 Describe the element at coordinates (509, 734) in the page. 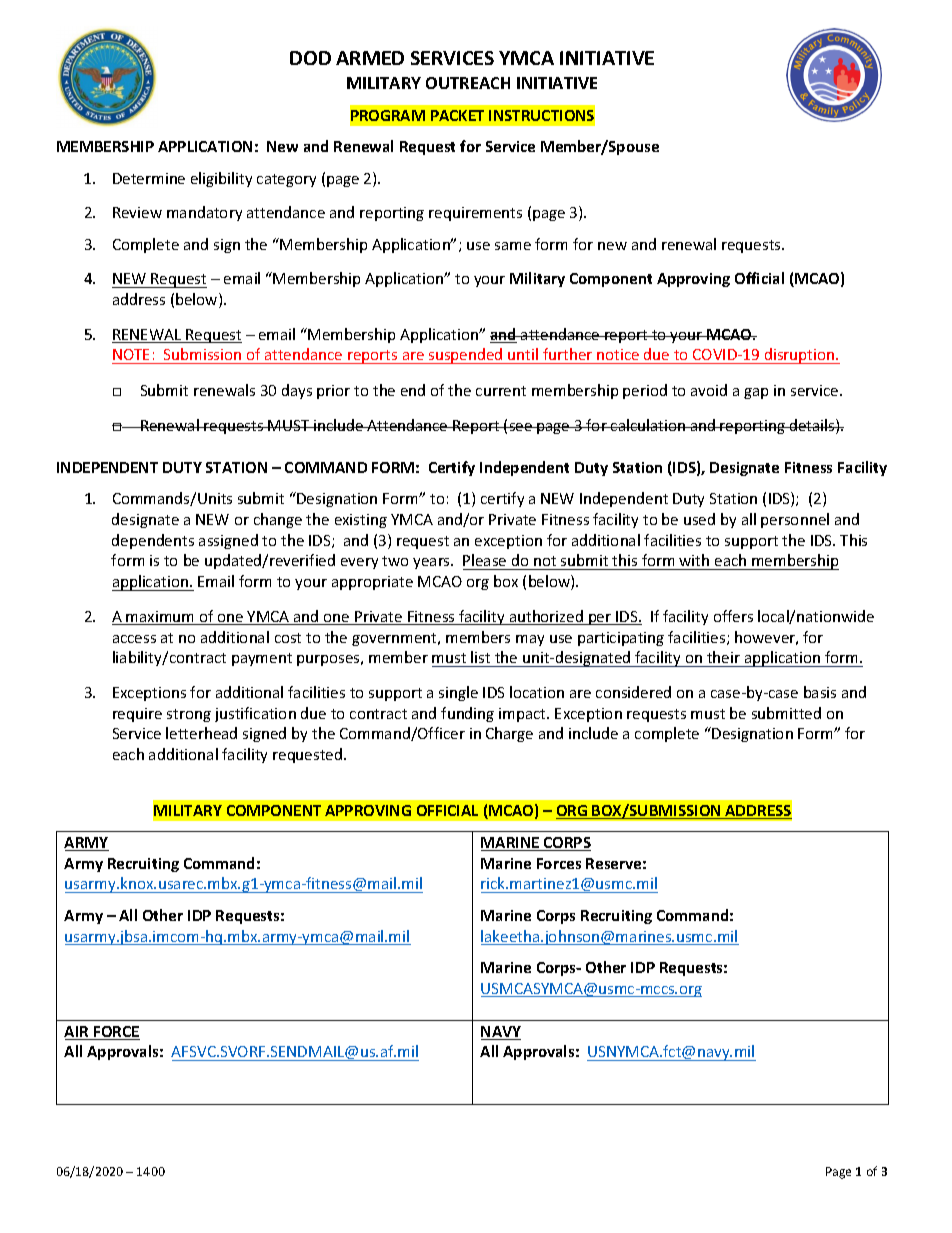

I see `Charge` at that location.
